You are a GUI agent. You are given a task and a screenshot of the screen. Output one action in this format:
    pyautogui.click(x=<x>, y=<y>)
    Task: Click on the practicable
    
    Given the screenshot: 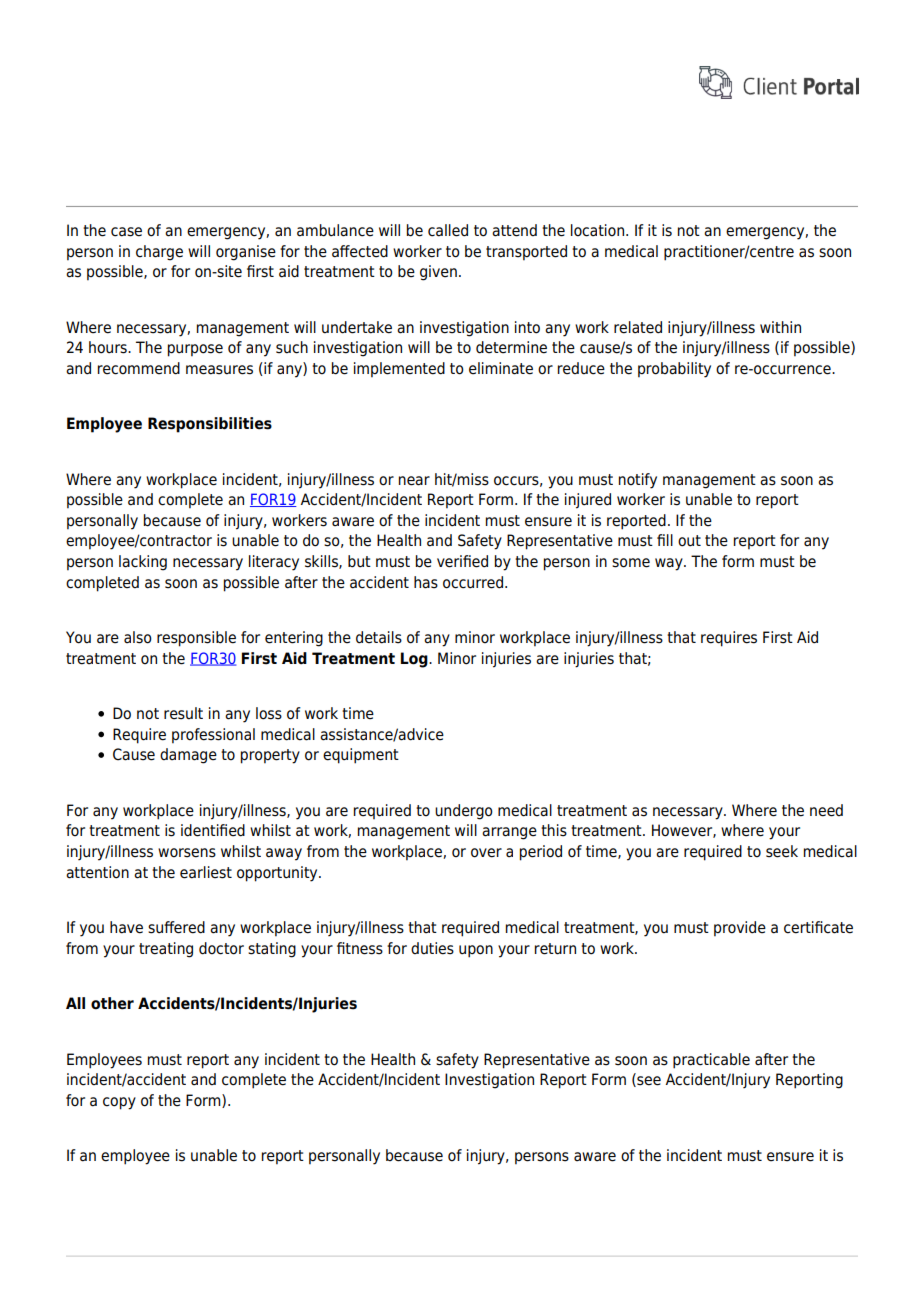 What is the action you would take?
    pyautogui.click(x=711, y=1061)
